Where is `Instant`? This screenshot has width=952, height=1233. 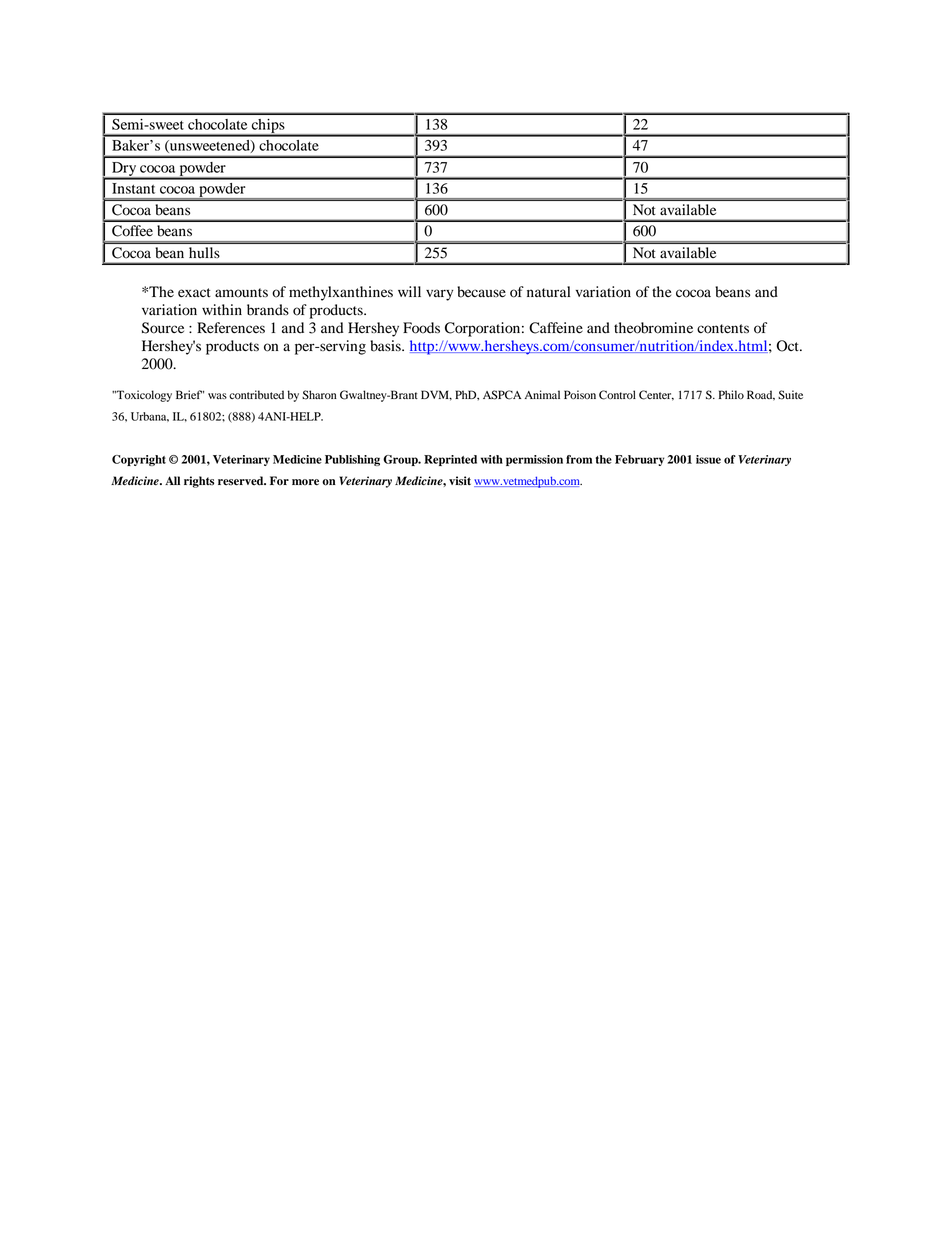 Instant is located at coordinates (133, 188).
